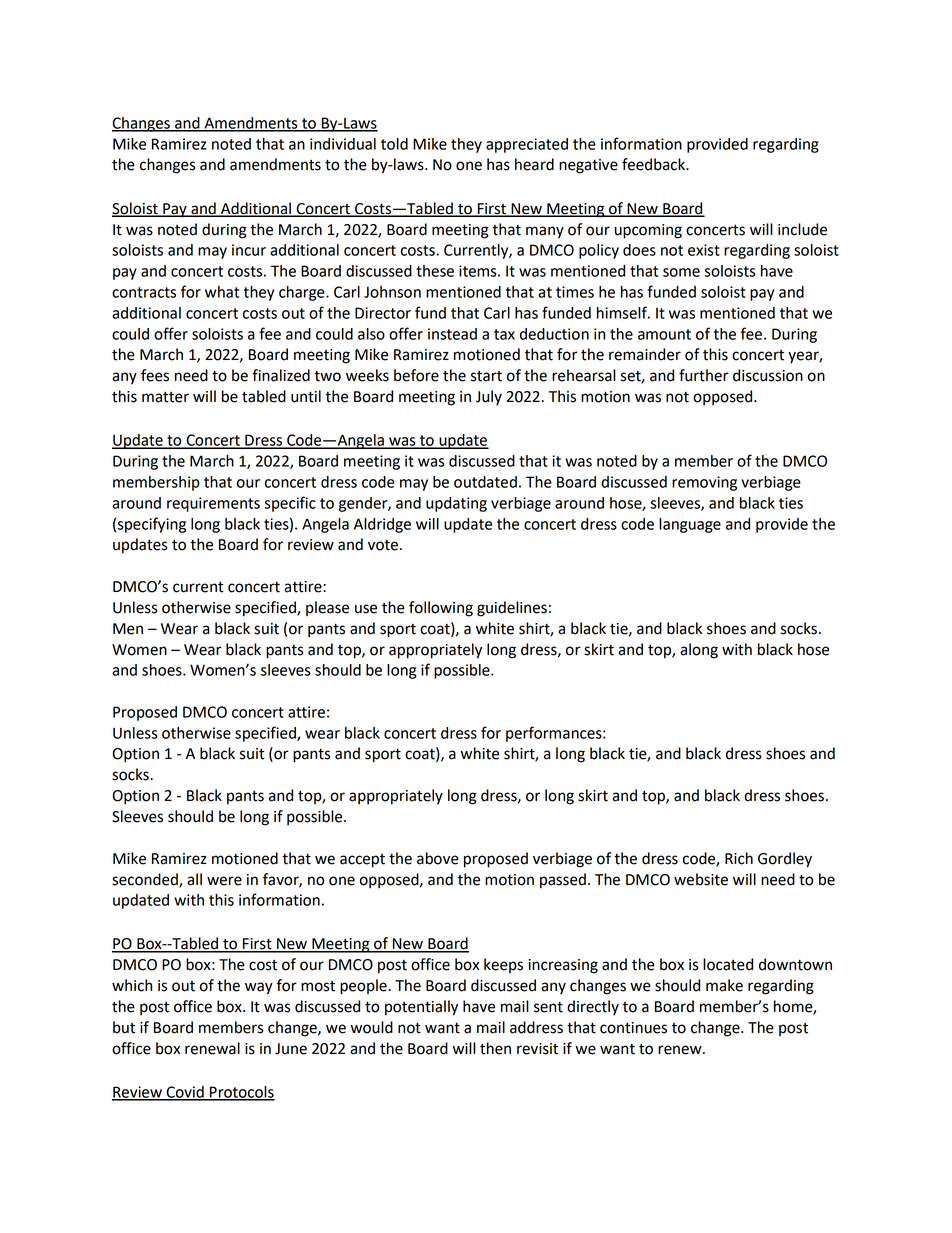 The width and height of the screenshot is (952, 1233). What do you see at coordinates (185, 1093) in the screenshot?
I see `Covid` at bounding box center [185, 1093].
